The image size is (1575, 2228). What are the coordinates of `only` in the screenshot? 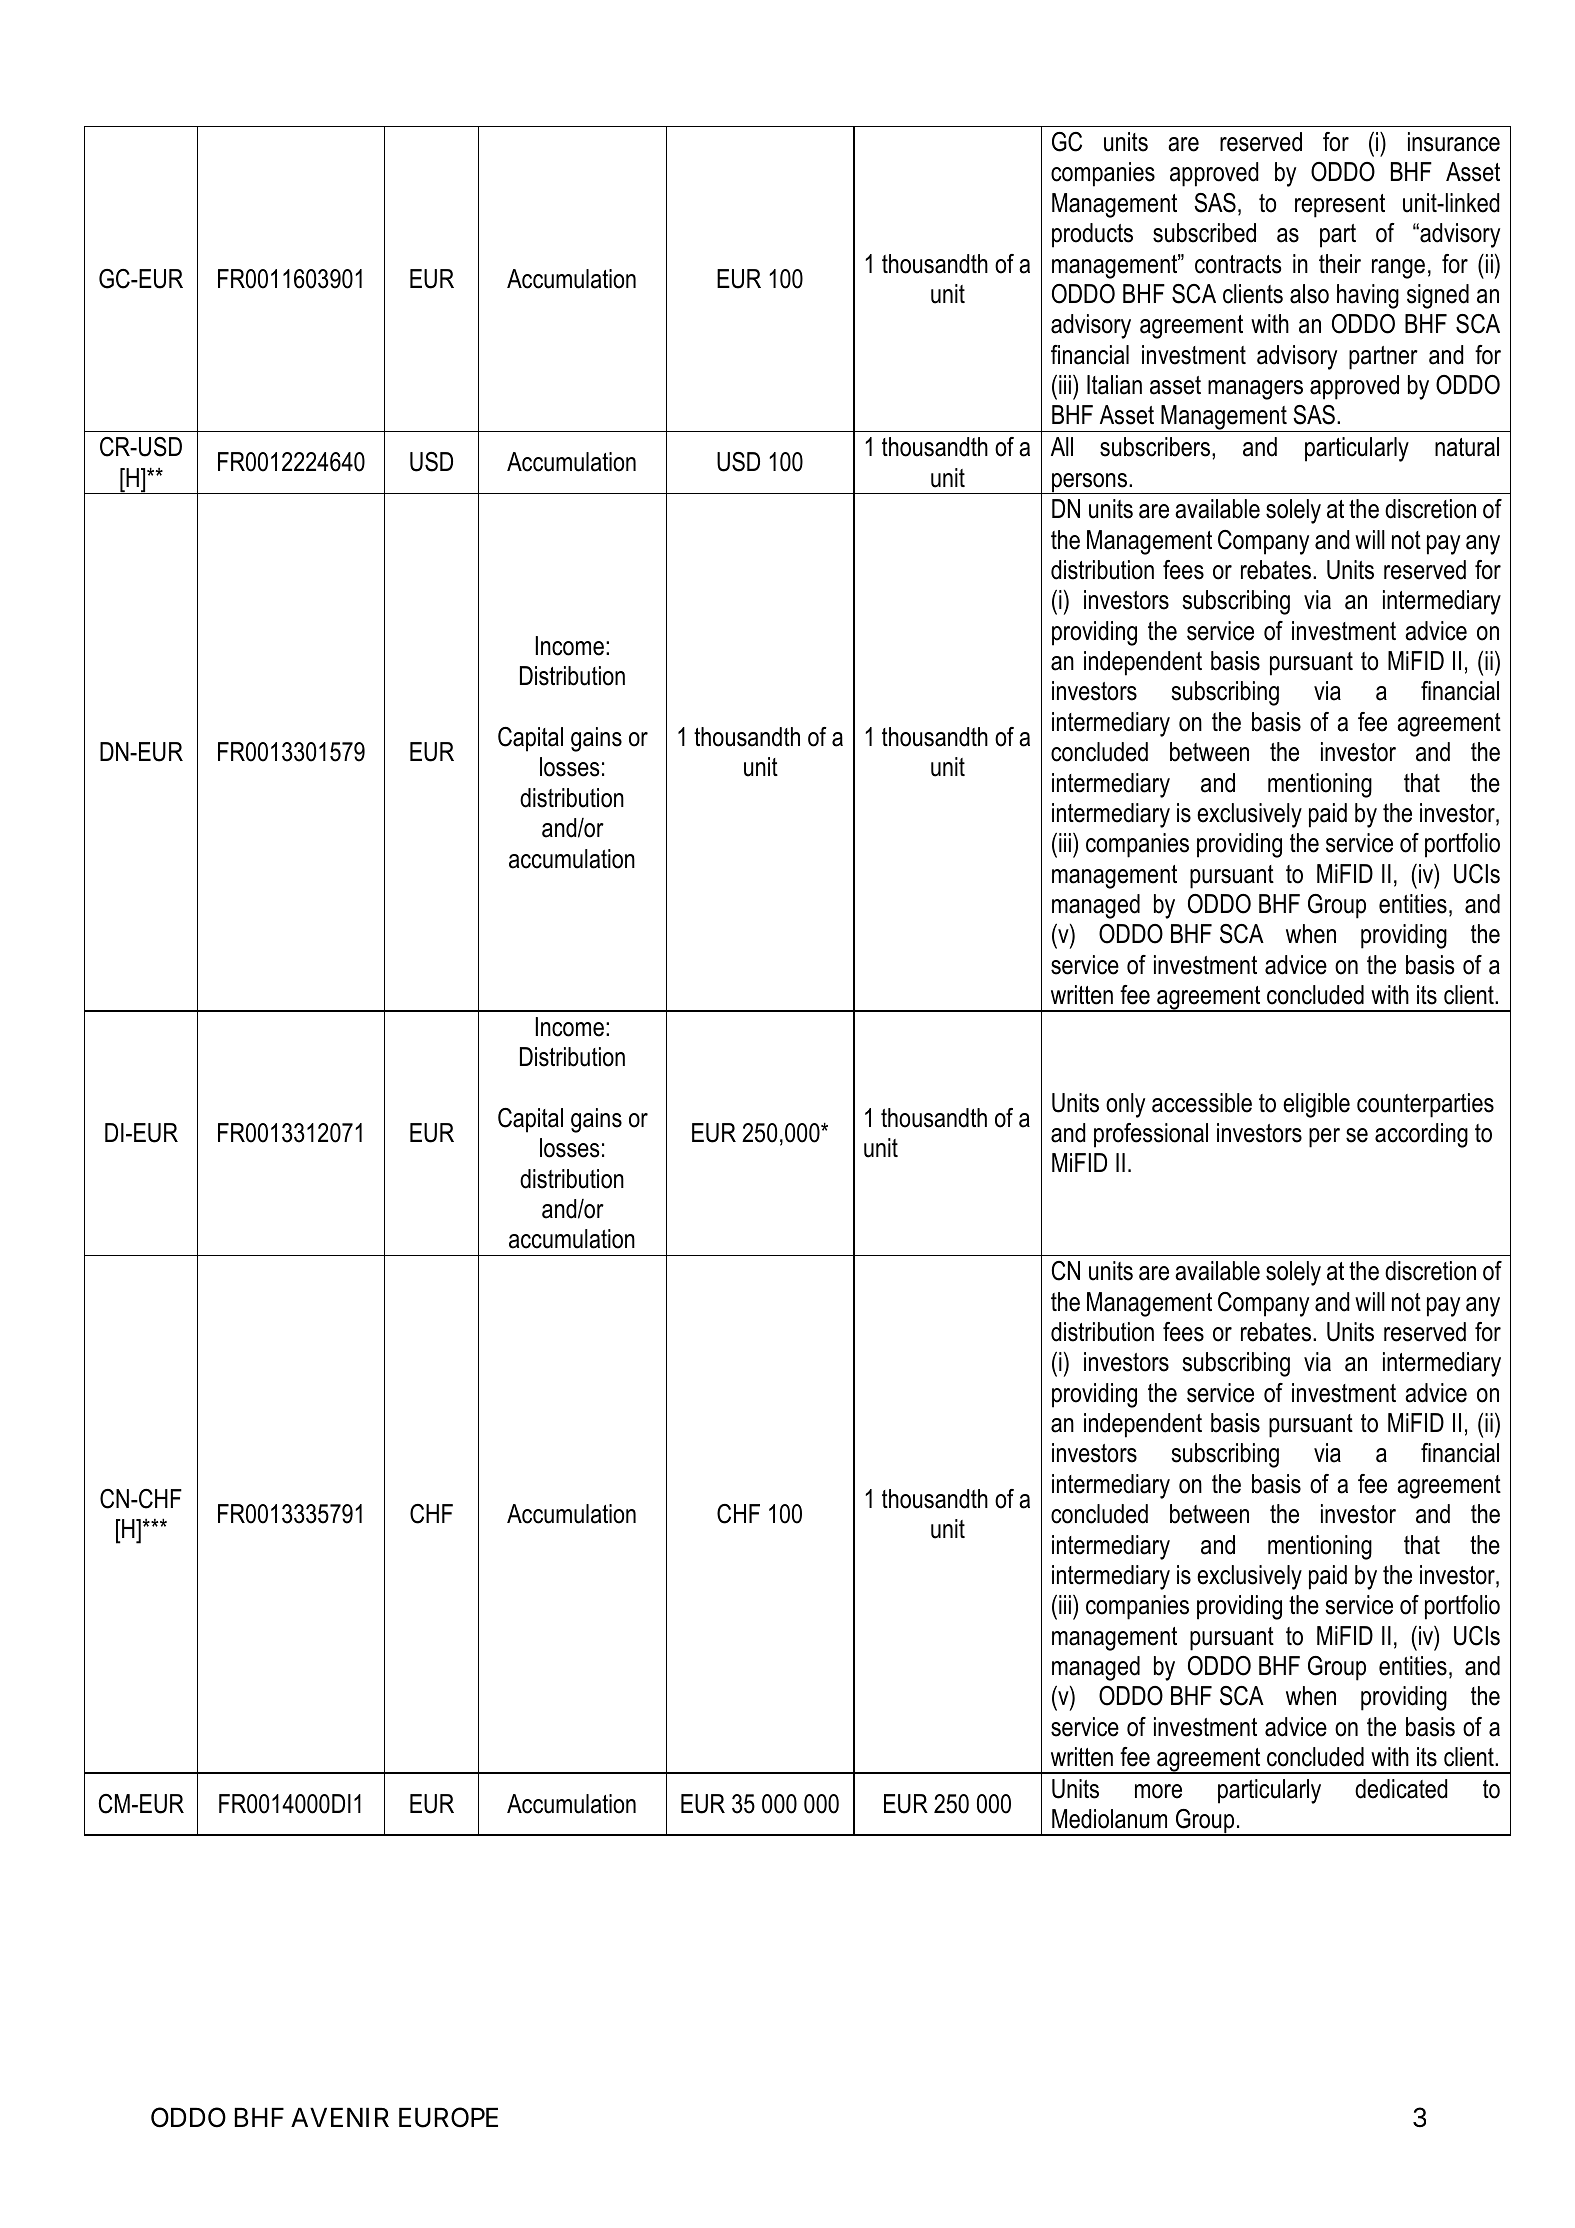 It's located at (1125, 1105).
